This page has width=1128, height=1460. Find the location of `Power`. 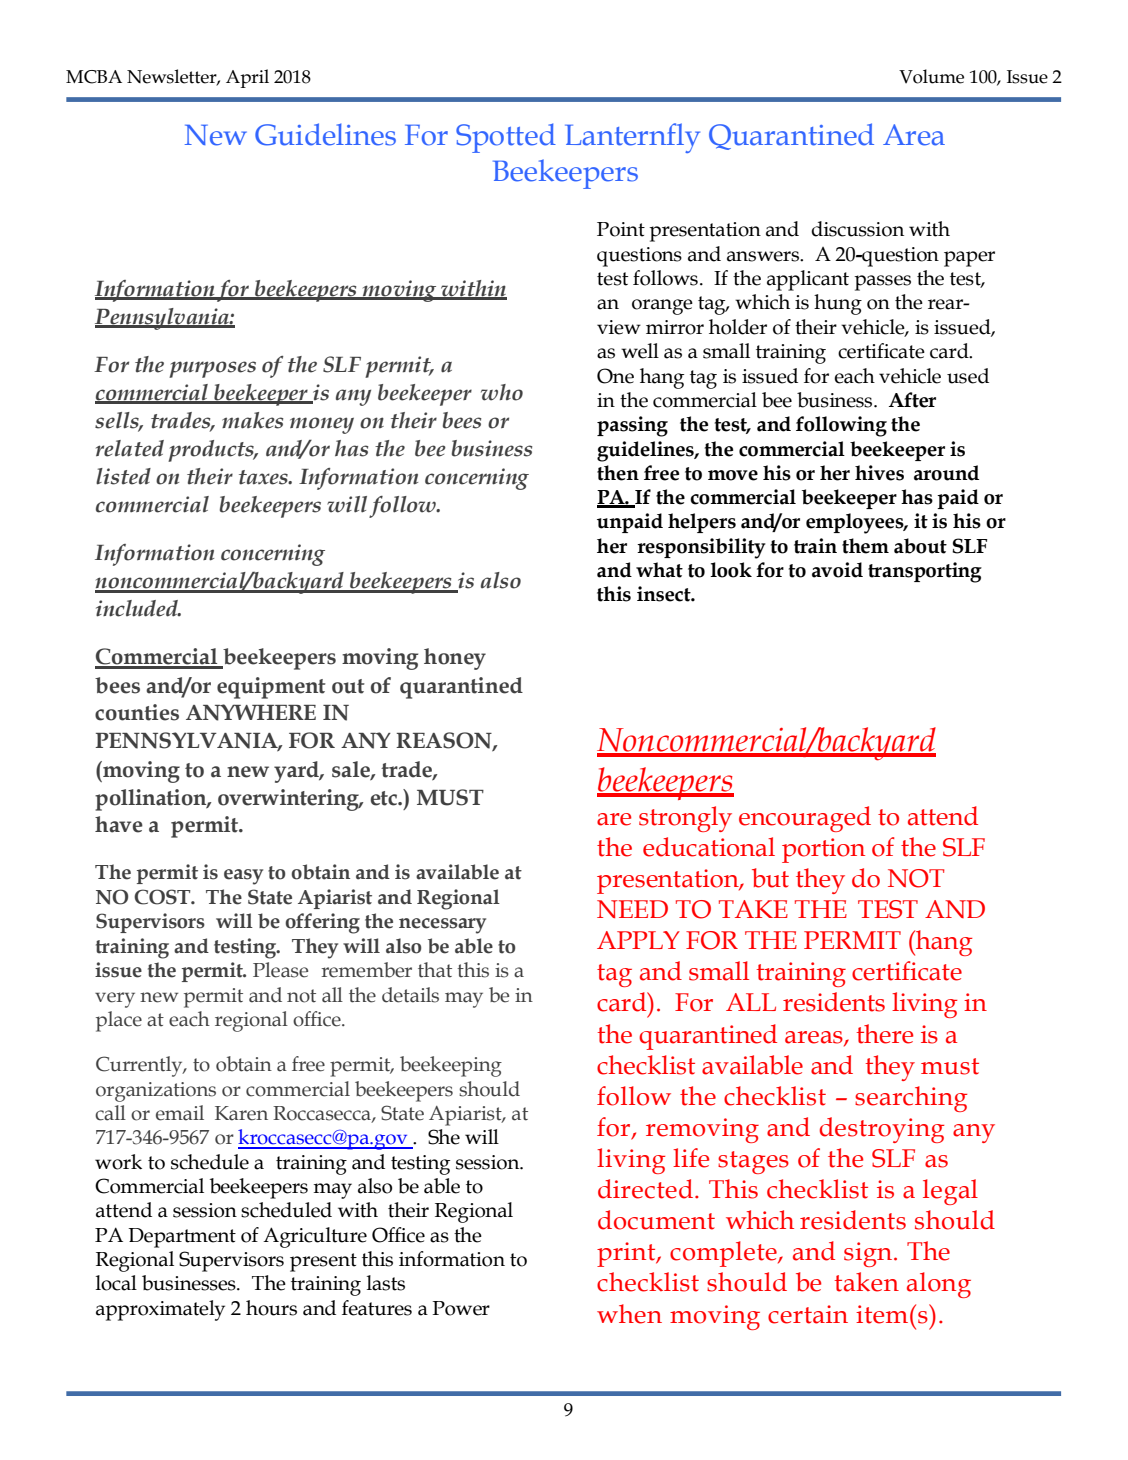

Power is located at coordinates (461, 1308).
